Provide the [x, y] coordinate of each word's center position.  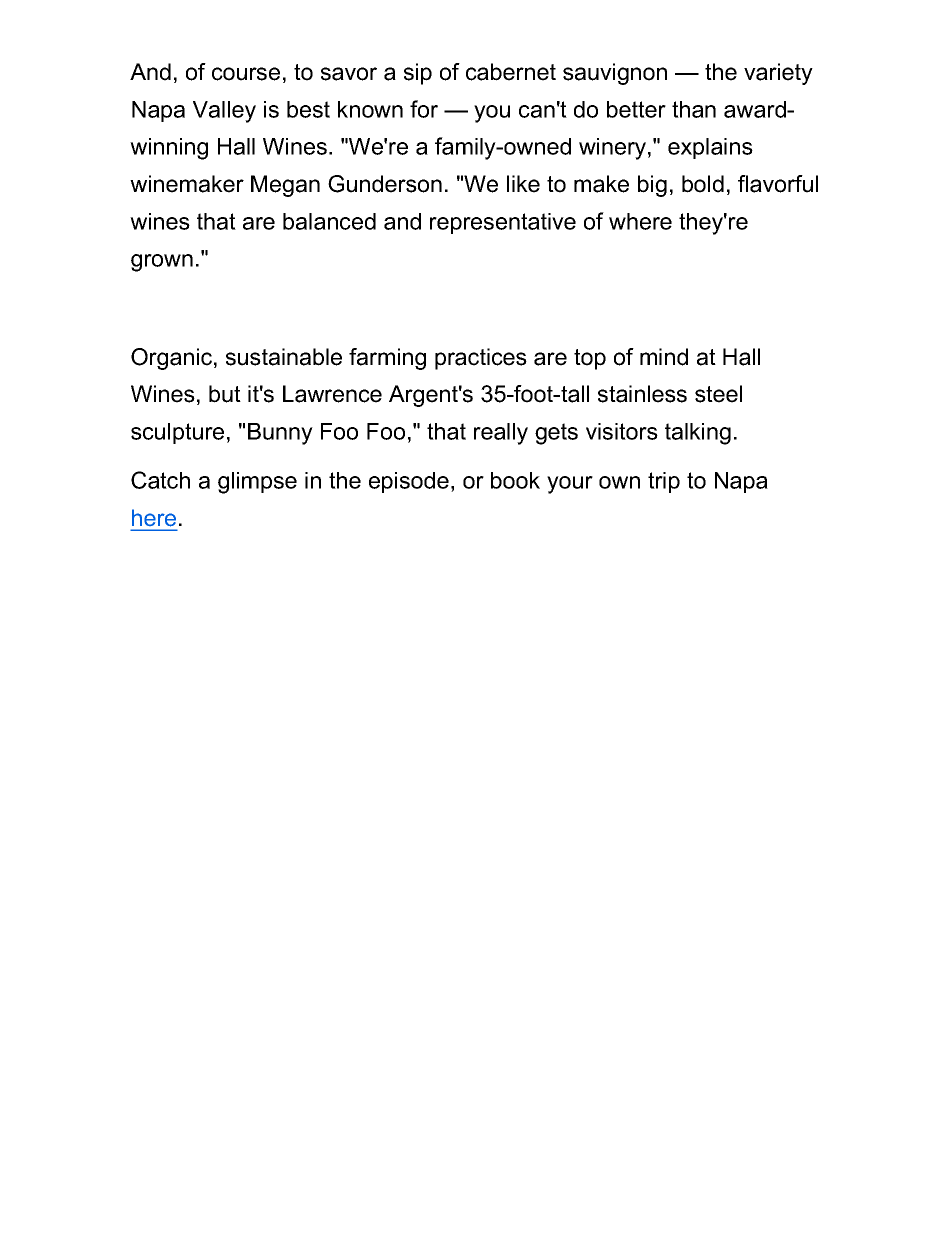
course [246, 74]
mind [664, 357]
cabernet [511, 72]
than [694, 109]
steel [718, 394]
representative [503, 223]
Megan [285, 186]
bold [703, 184]
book [515, 480]
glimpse [257, 483]
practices [481, 359]
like [523, 184]
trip [664, 482]
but [225, 394]
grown [162, 263]
